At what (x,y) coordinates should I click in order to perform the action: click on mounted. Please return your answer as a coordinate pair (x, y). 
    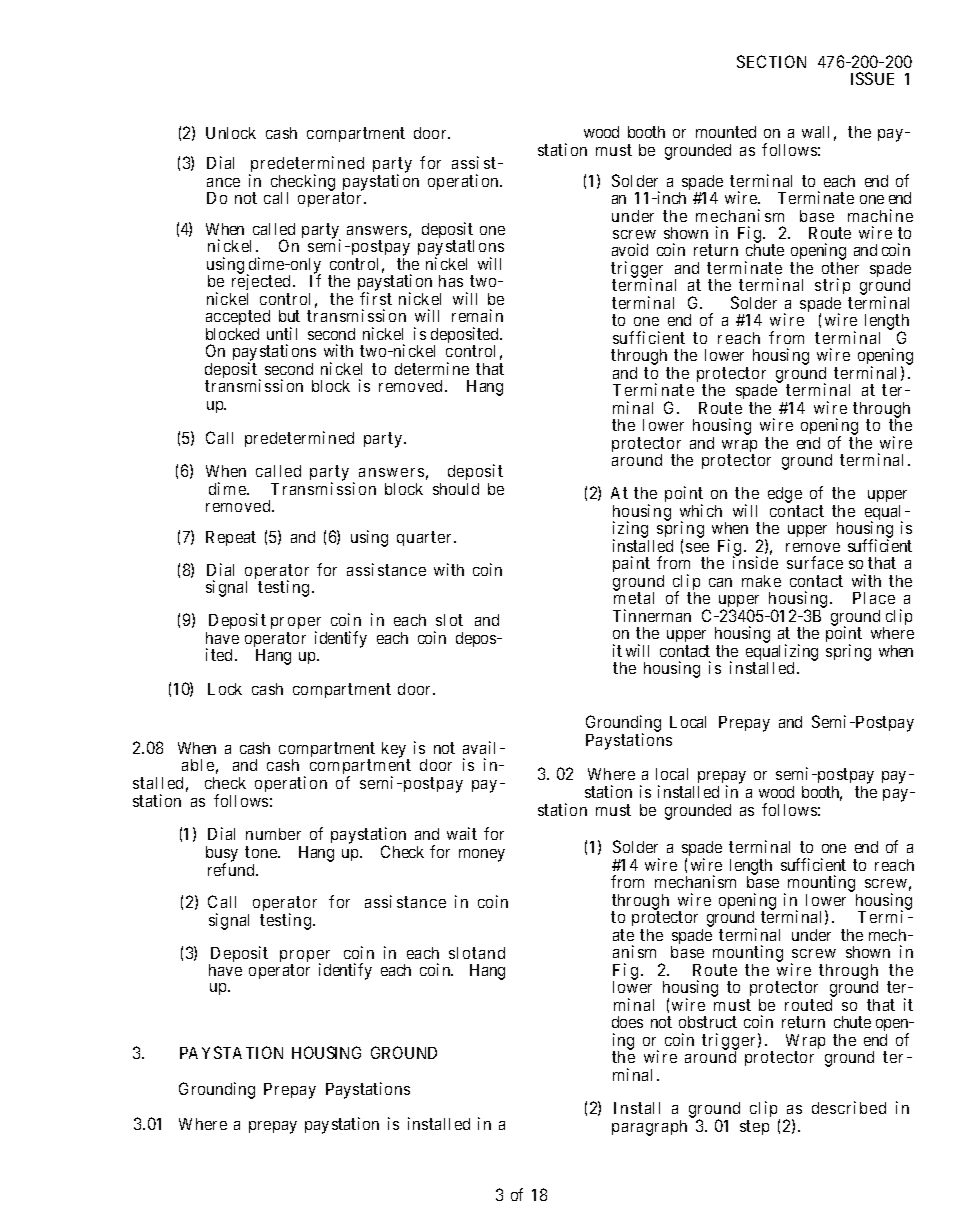
    Looking at the image, I should click on (726, 132).
